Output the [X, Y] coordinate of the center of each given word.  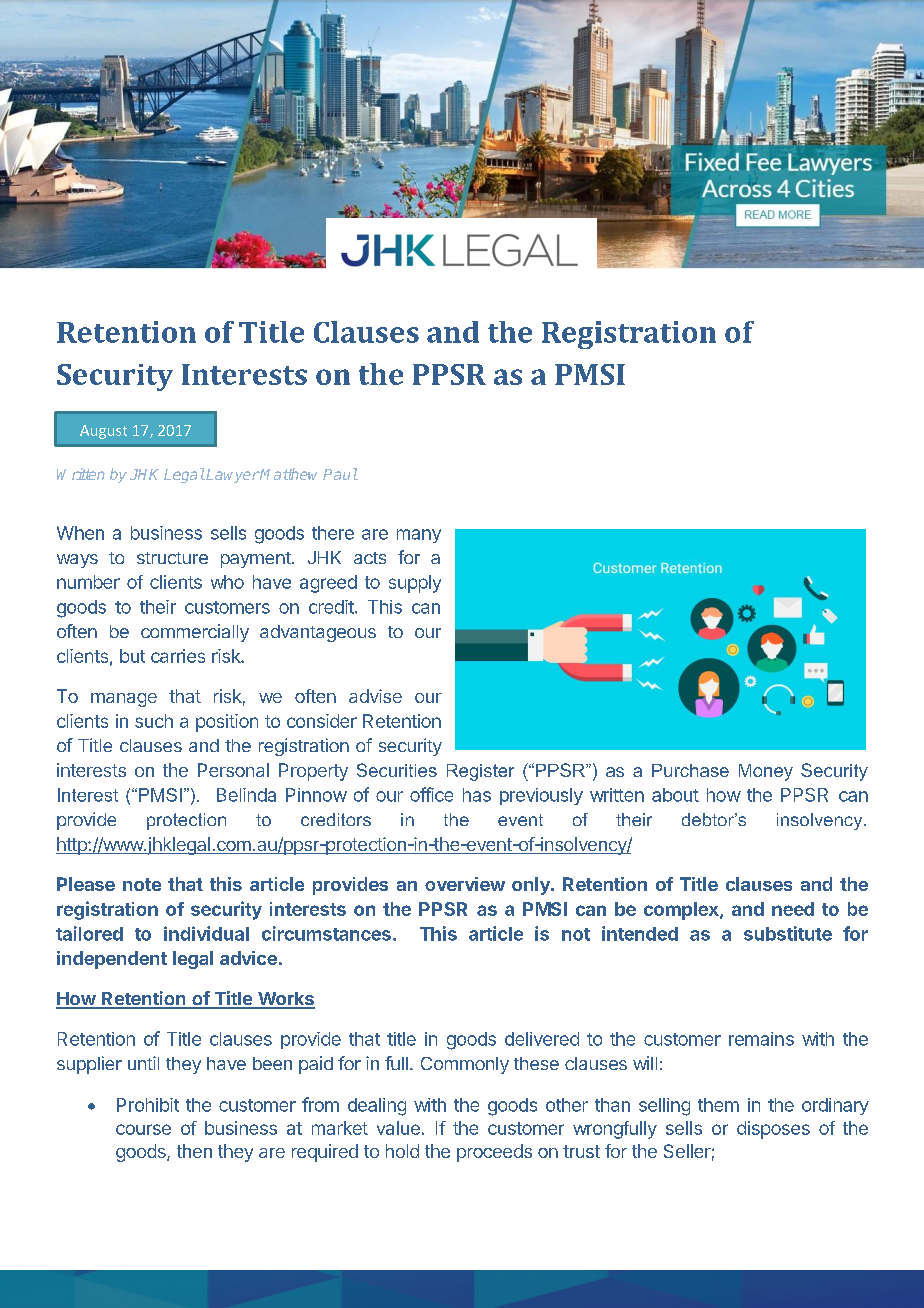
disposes [773, 1130]
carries [178, 656]
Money [766, 772]
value [398, 1128]
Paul [340, 474]
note [142, 884]
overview [465, 884]
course [143, 1129]
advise [375, 696]
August [103, 432]
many [419, 536]
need [793, 909]
